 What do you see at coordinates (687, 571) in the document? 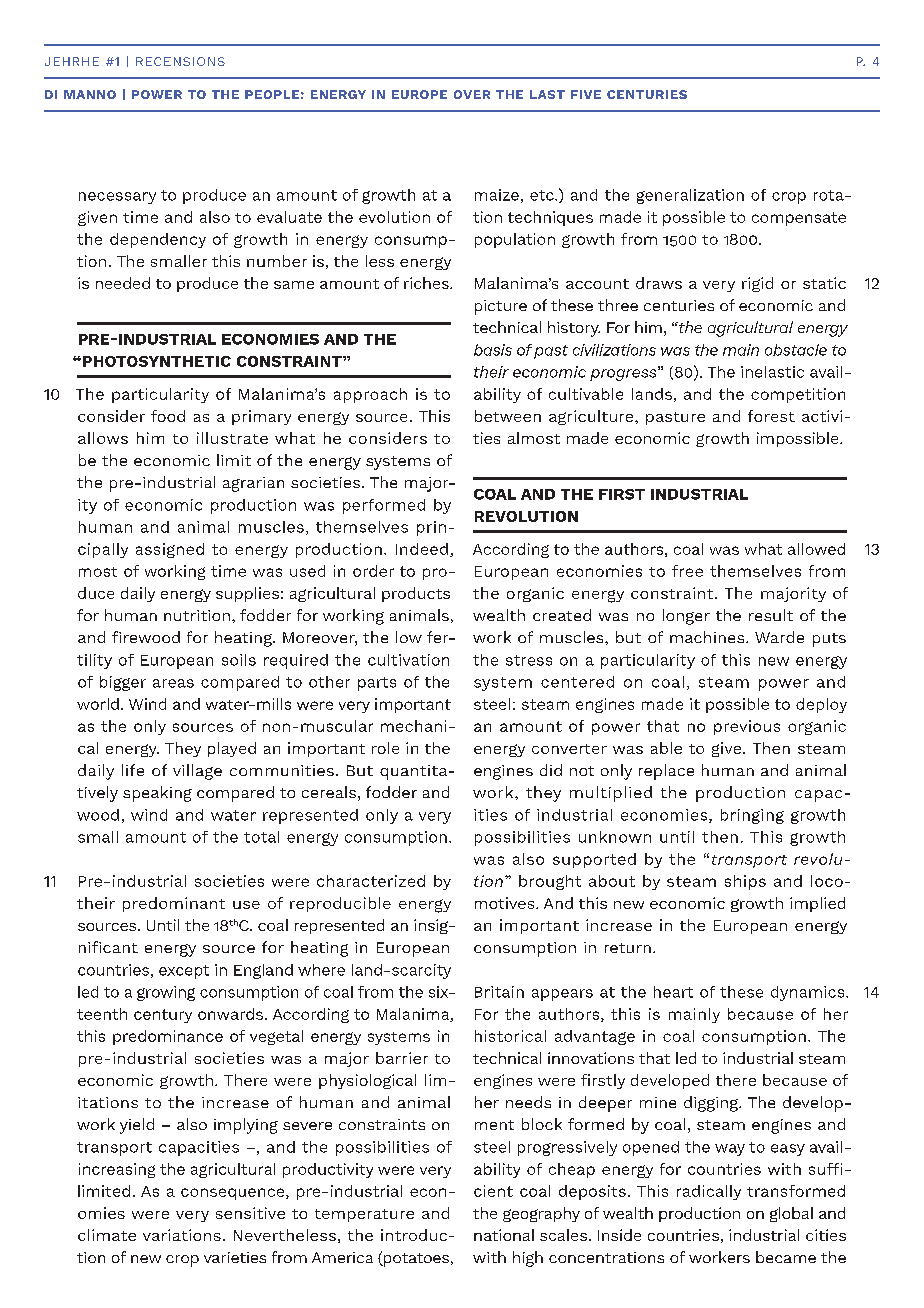
I see `free` at bounding box center [687, 571].
